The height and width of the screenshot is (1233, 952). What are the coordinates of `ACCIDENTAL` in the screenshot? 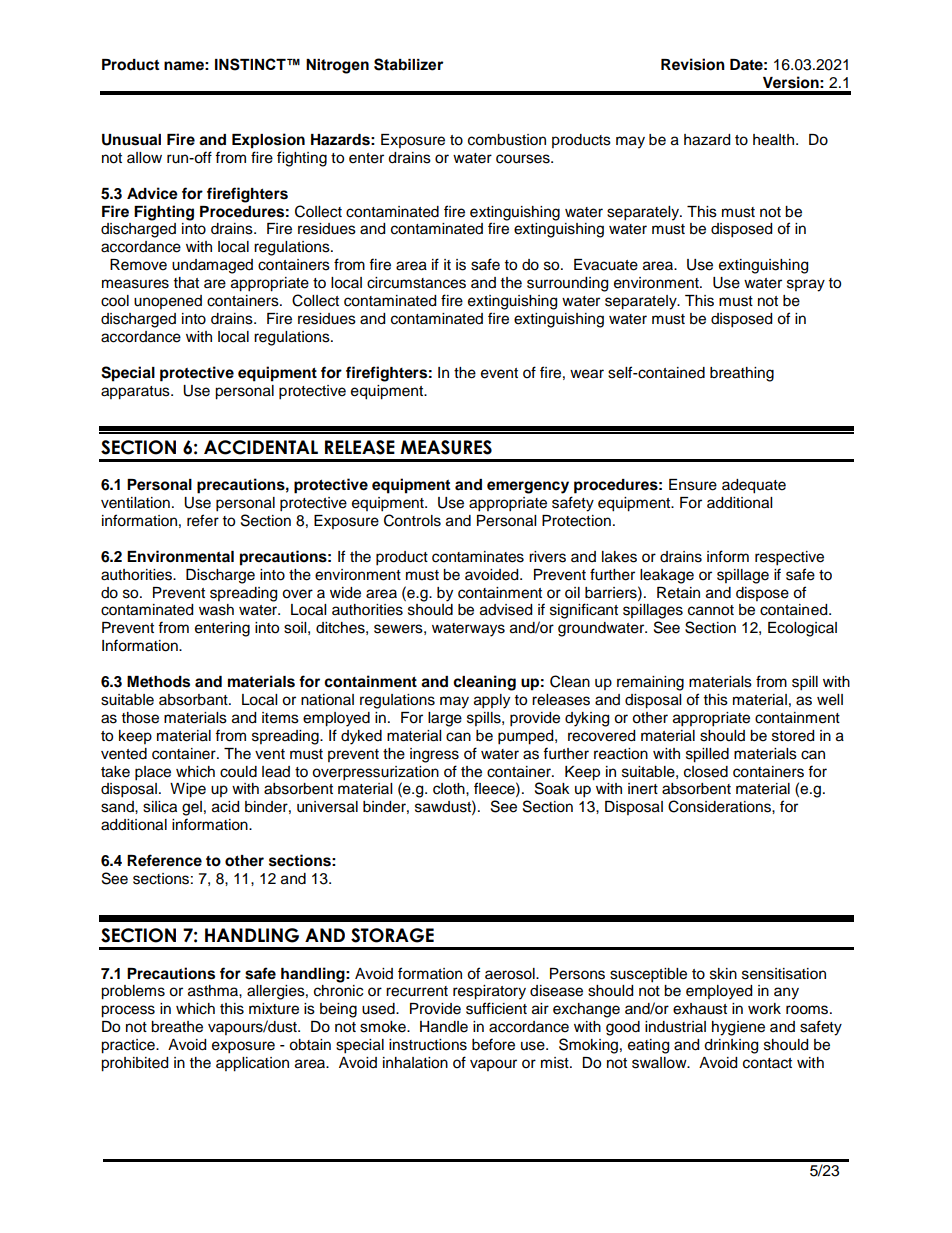 It's located at (261, 447).
